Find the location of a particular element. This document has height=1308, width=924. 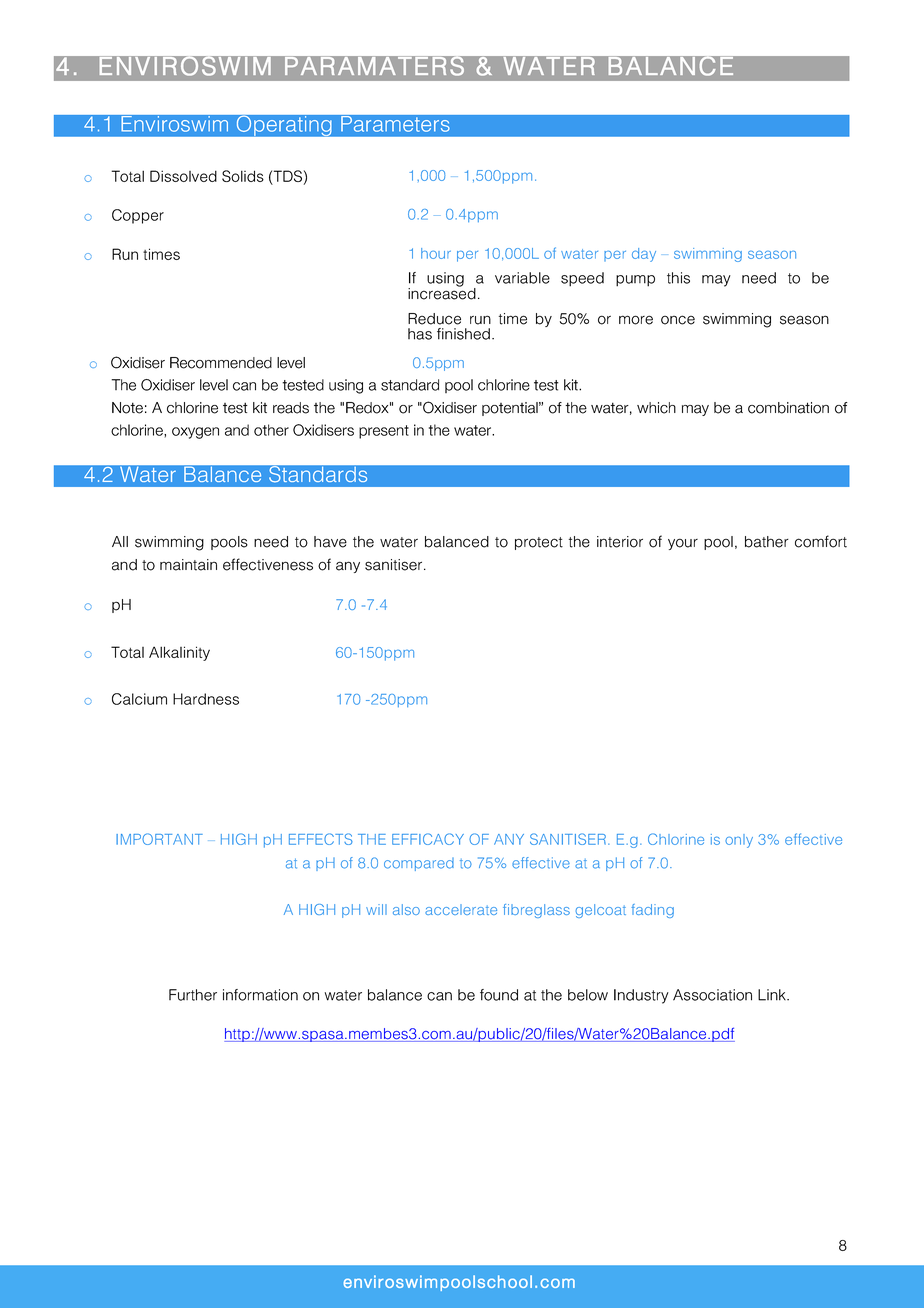

Association is located at coordinates (712, 995).
